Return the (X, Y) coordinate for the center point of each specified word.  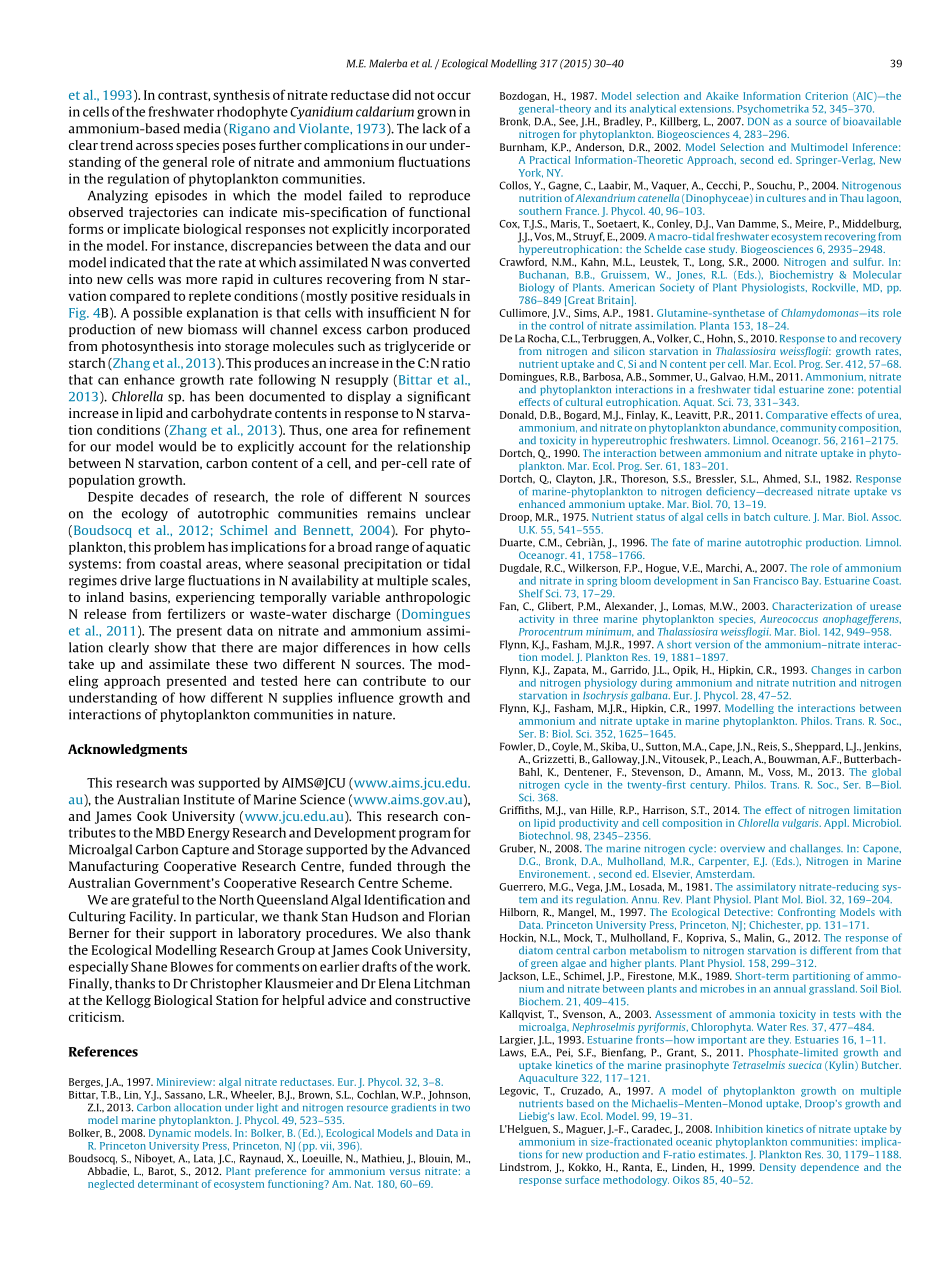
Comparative (797, 416)
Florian (449, 916)
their (150, 933)
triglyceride (419, 347)
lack (434, 128)
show (170, 647)
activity (537, 620)
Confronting (807, 913)
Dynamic (170, 1134)
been (229, 396)
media (202, 128)
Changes (831, 671)
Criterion (826, 96)
